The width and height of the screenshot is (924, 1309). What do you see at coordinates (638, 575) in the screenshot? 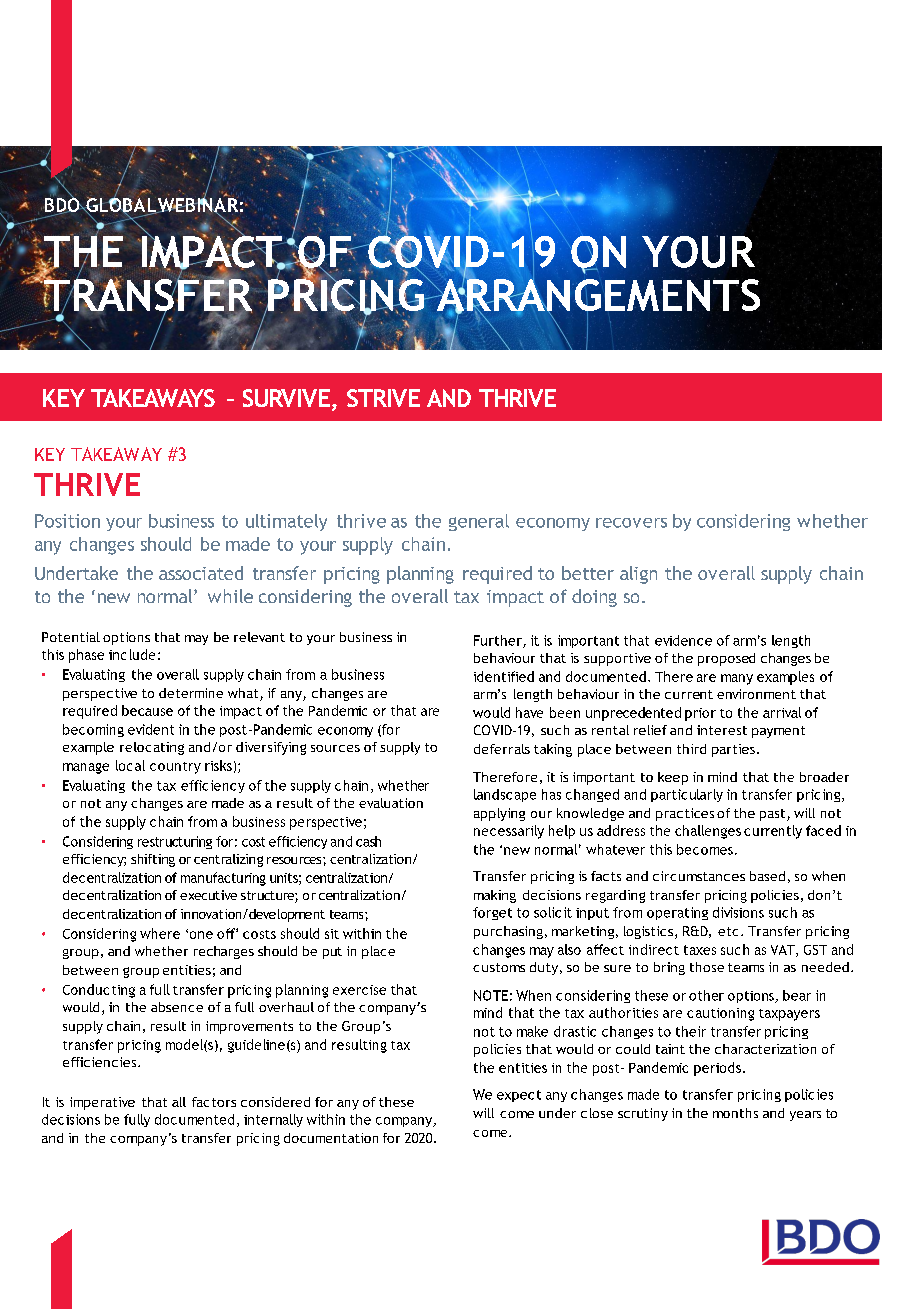
I see `align` at bounding box center [638, 575].
